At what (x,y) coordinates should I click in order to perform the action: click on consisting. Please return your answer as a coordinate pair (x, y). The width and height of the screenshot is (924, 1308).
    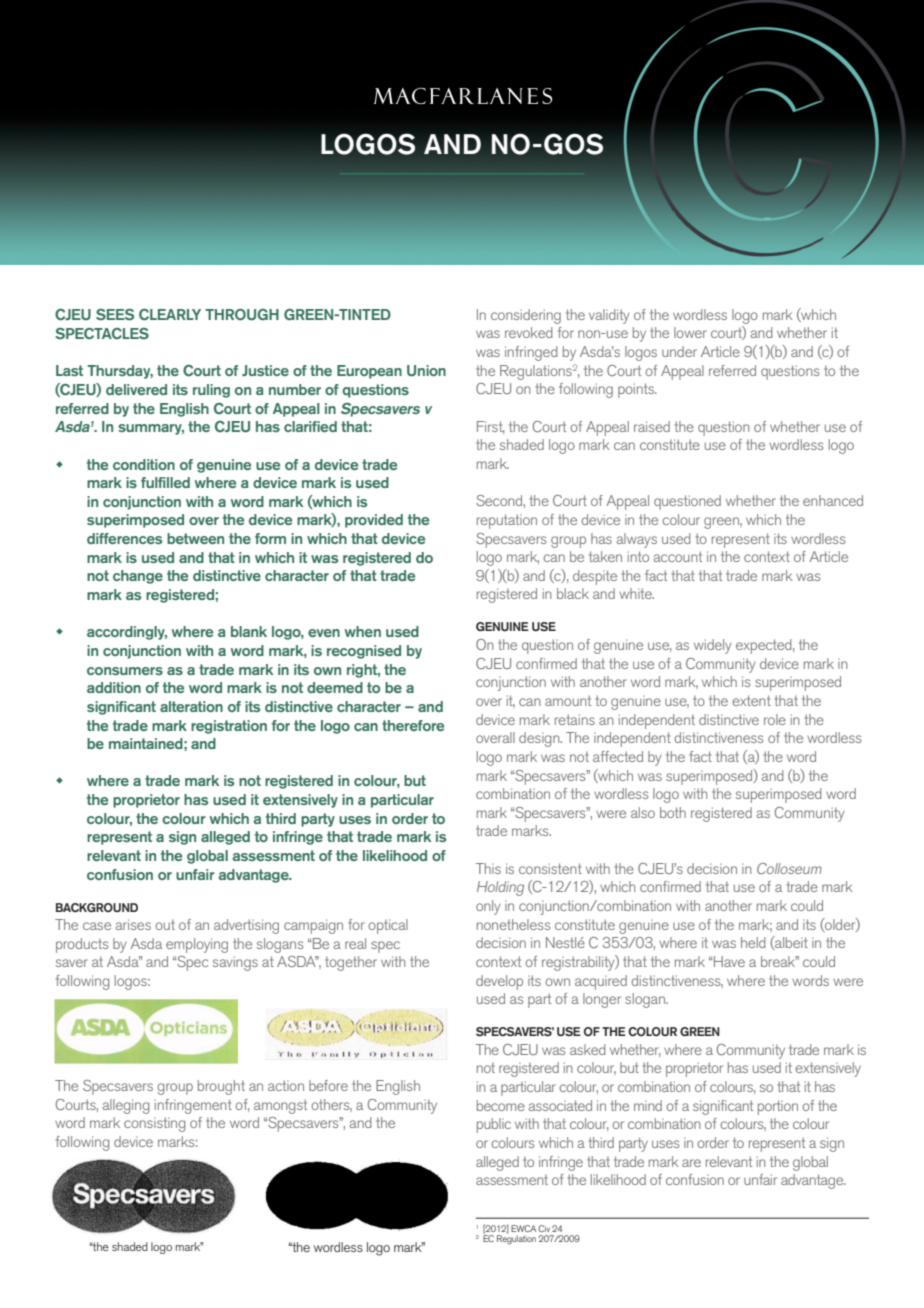
    Looking at the image, I should click on (154, 1124).
